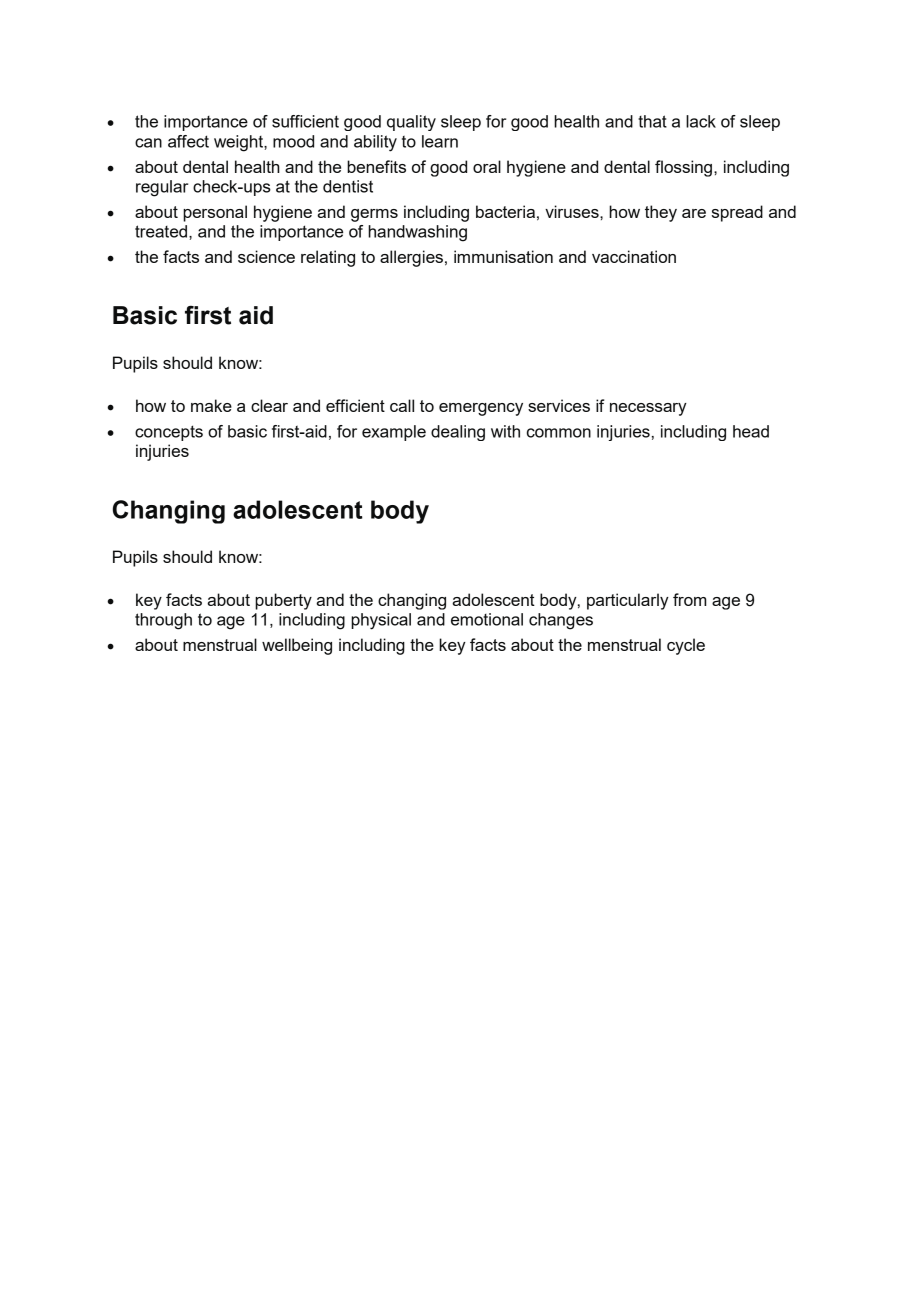  Describe the element at coordinates (701, 121) in the document. I see `lack` at that location.
